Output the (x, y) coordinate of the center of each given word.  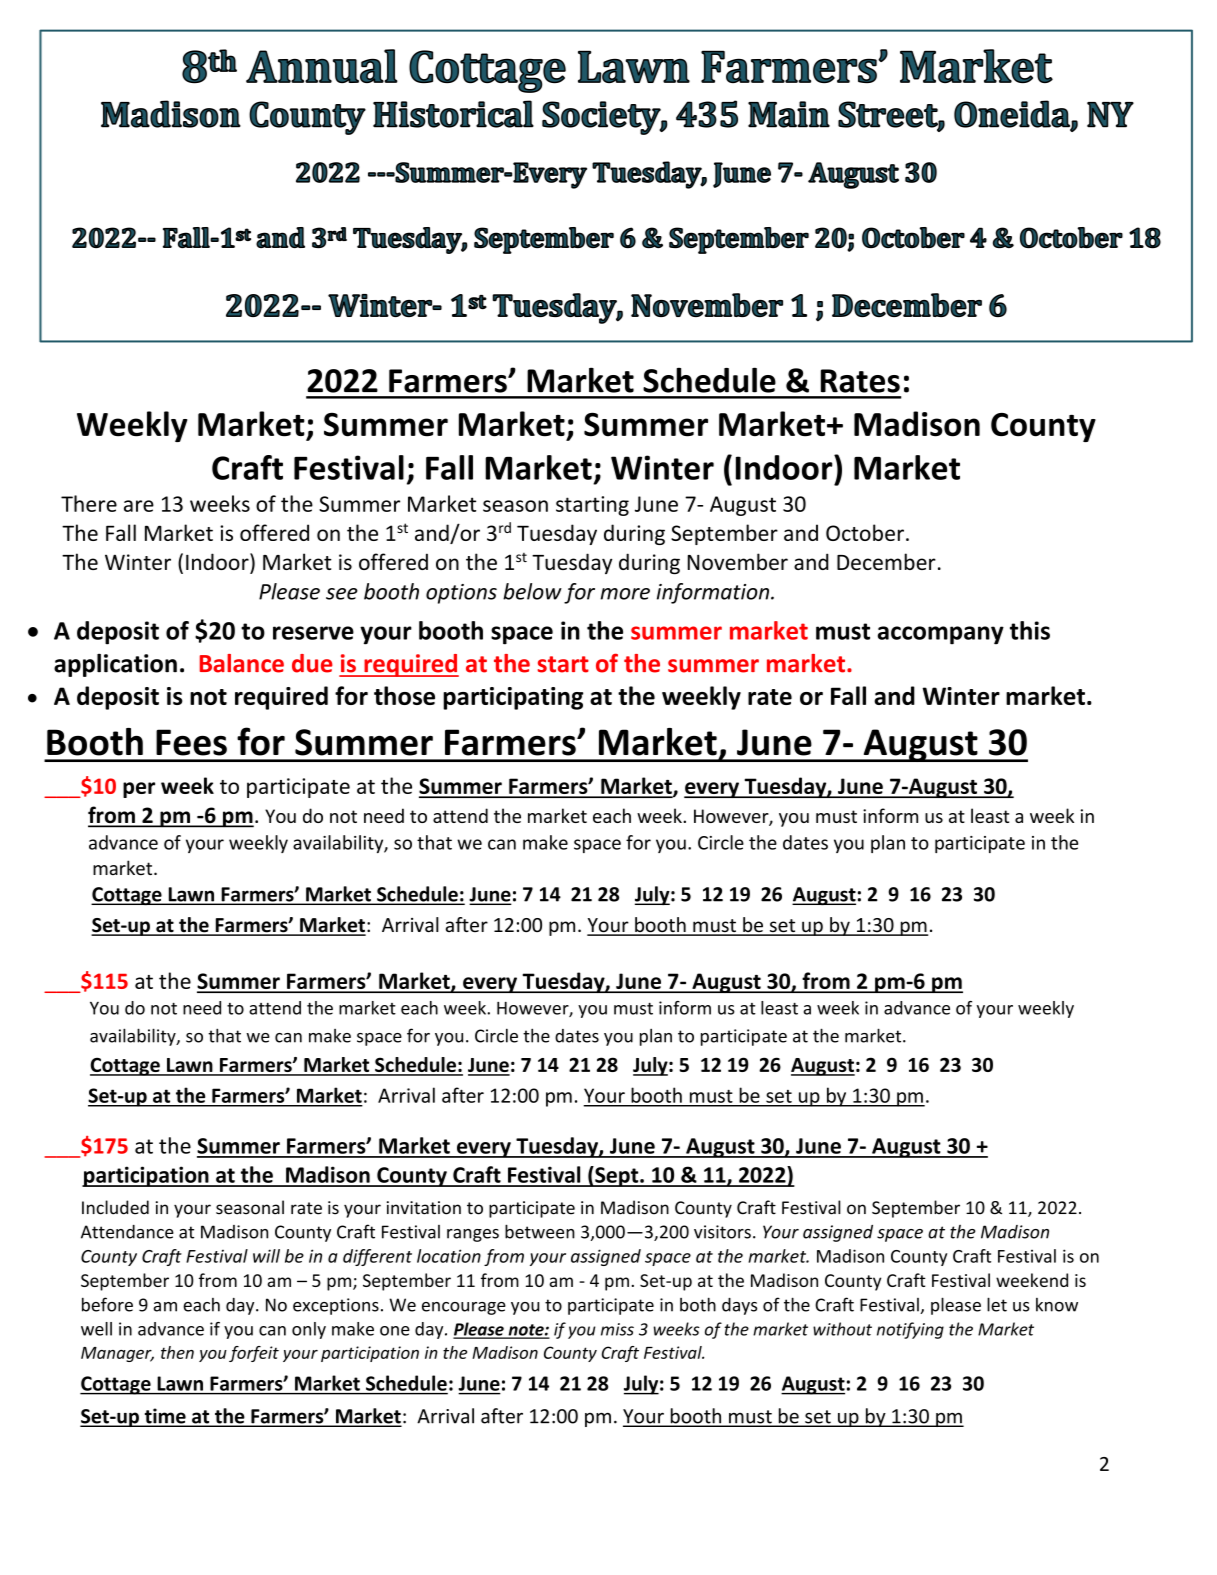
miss (617, 1329)
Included (115, 1207)
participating (513, 698)
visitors (722, 1232)
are (139, 506)
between (540, 1231)
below (532, 591)
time (165, 1417)
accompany (941, 635)
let (997, 1304)
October (865, 532)
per (139, 790)
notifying (910, 1330)
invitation (424, 1208)
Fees (191, 742)
